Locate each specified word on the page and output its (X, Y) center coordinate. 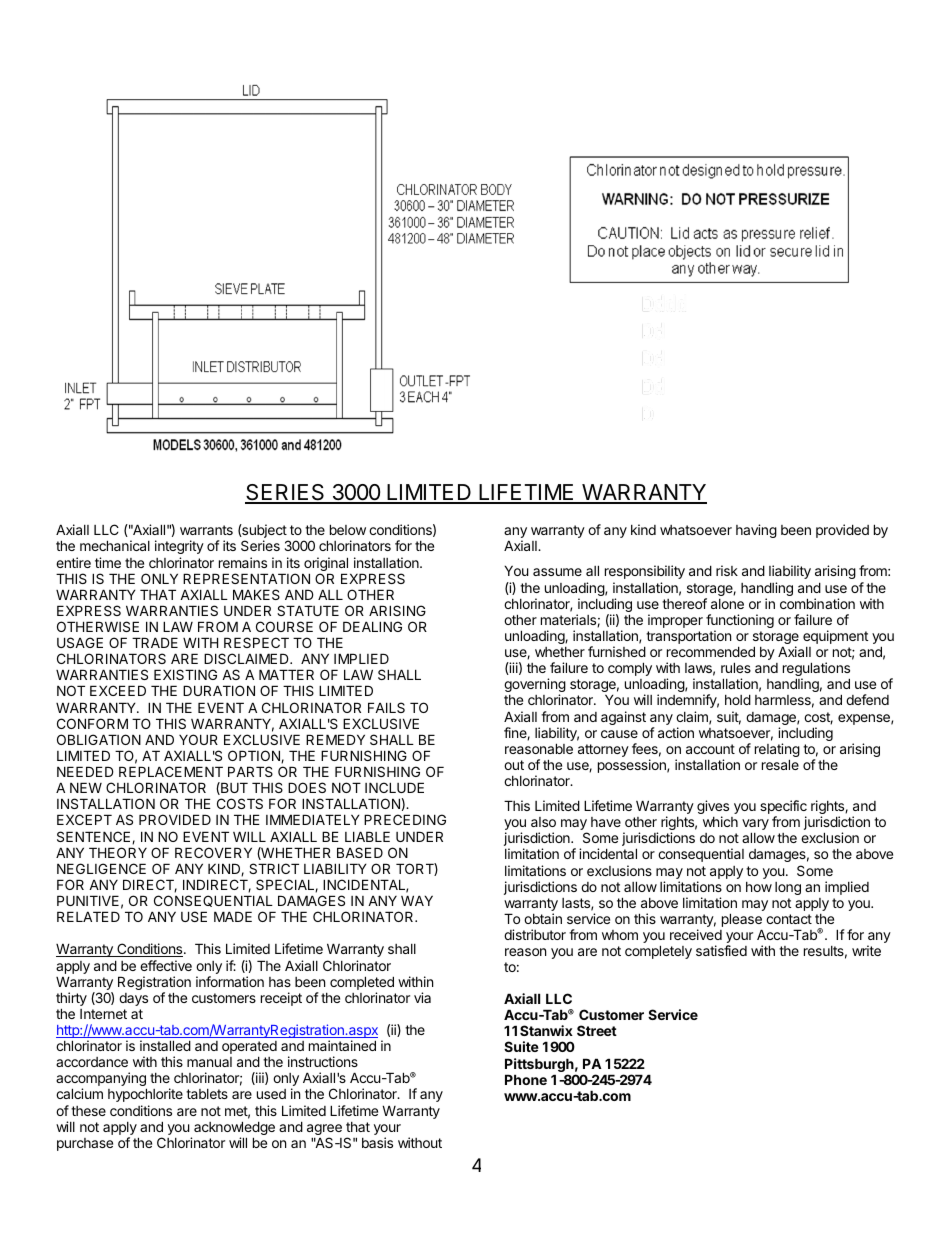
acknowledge (234, 1129)
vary (755, 826)
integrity (179, 547)
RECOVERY (213, 852)
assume (557, 572)
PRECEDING (405, 819)
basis (377, 1142)
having (756, 531)
